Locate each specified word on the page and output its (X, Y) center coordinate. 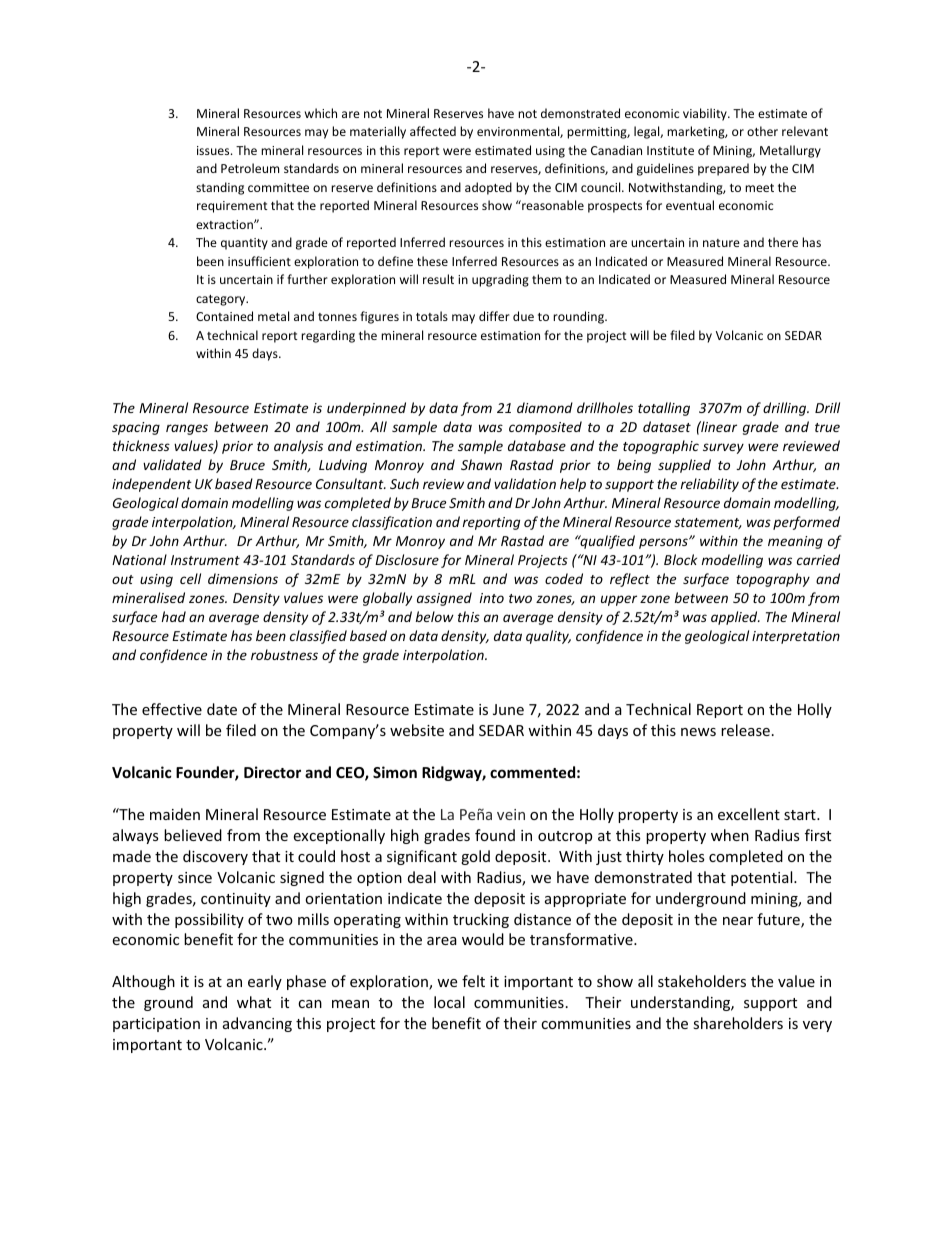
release (745, 730)
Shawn (481, 464)
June (508, 709)
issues (214, 150)
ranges (187, 429)
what (254, 1002)
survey (723, 448)
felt (473, 981)
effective (172, 709)
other (762, 131)
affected (433, 131)
